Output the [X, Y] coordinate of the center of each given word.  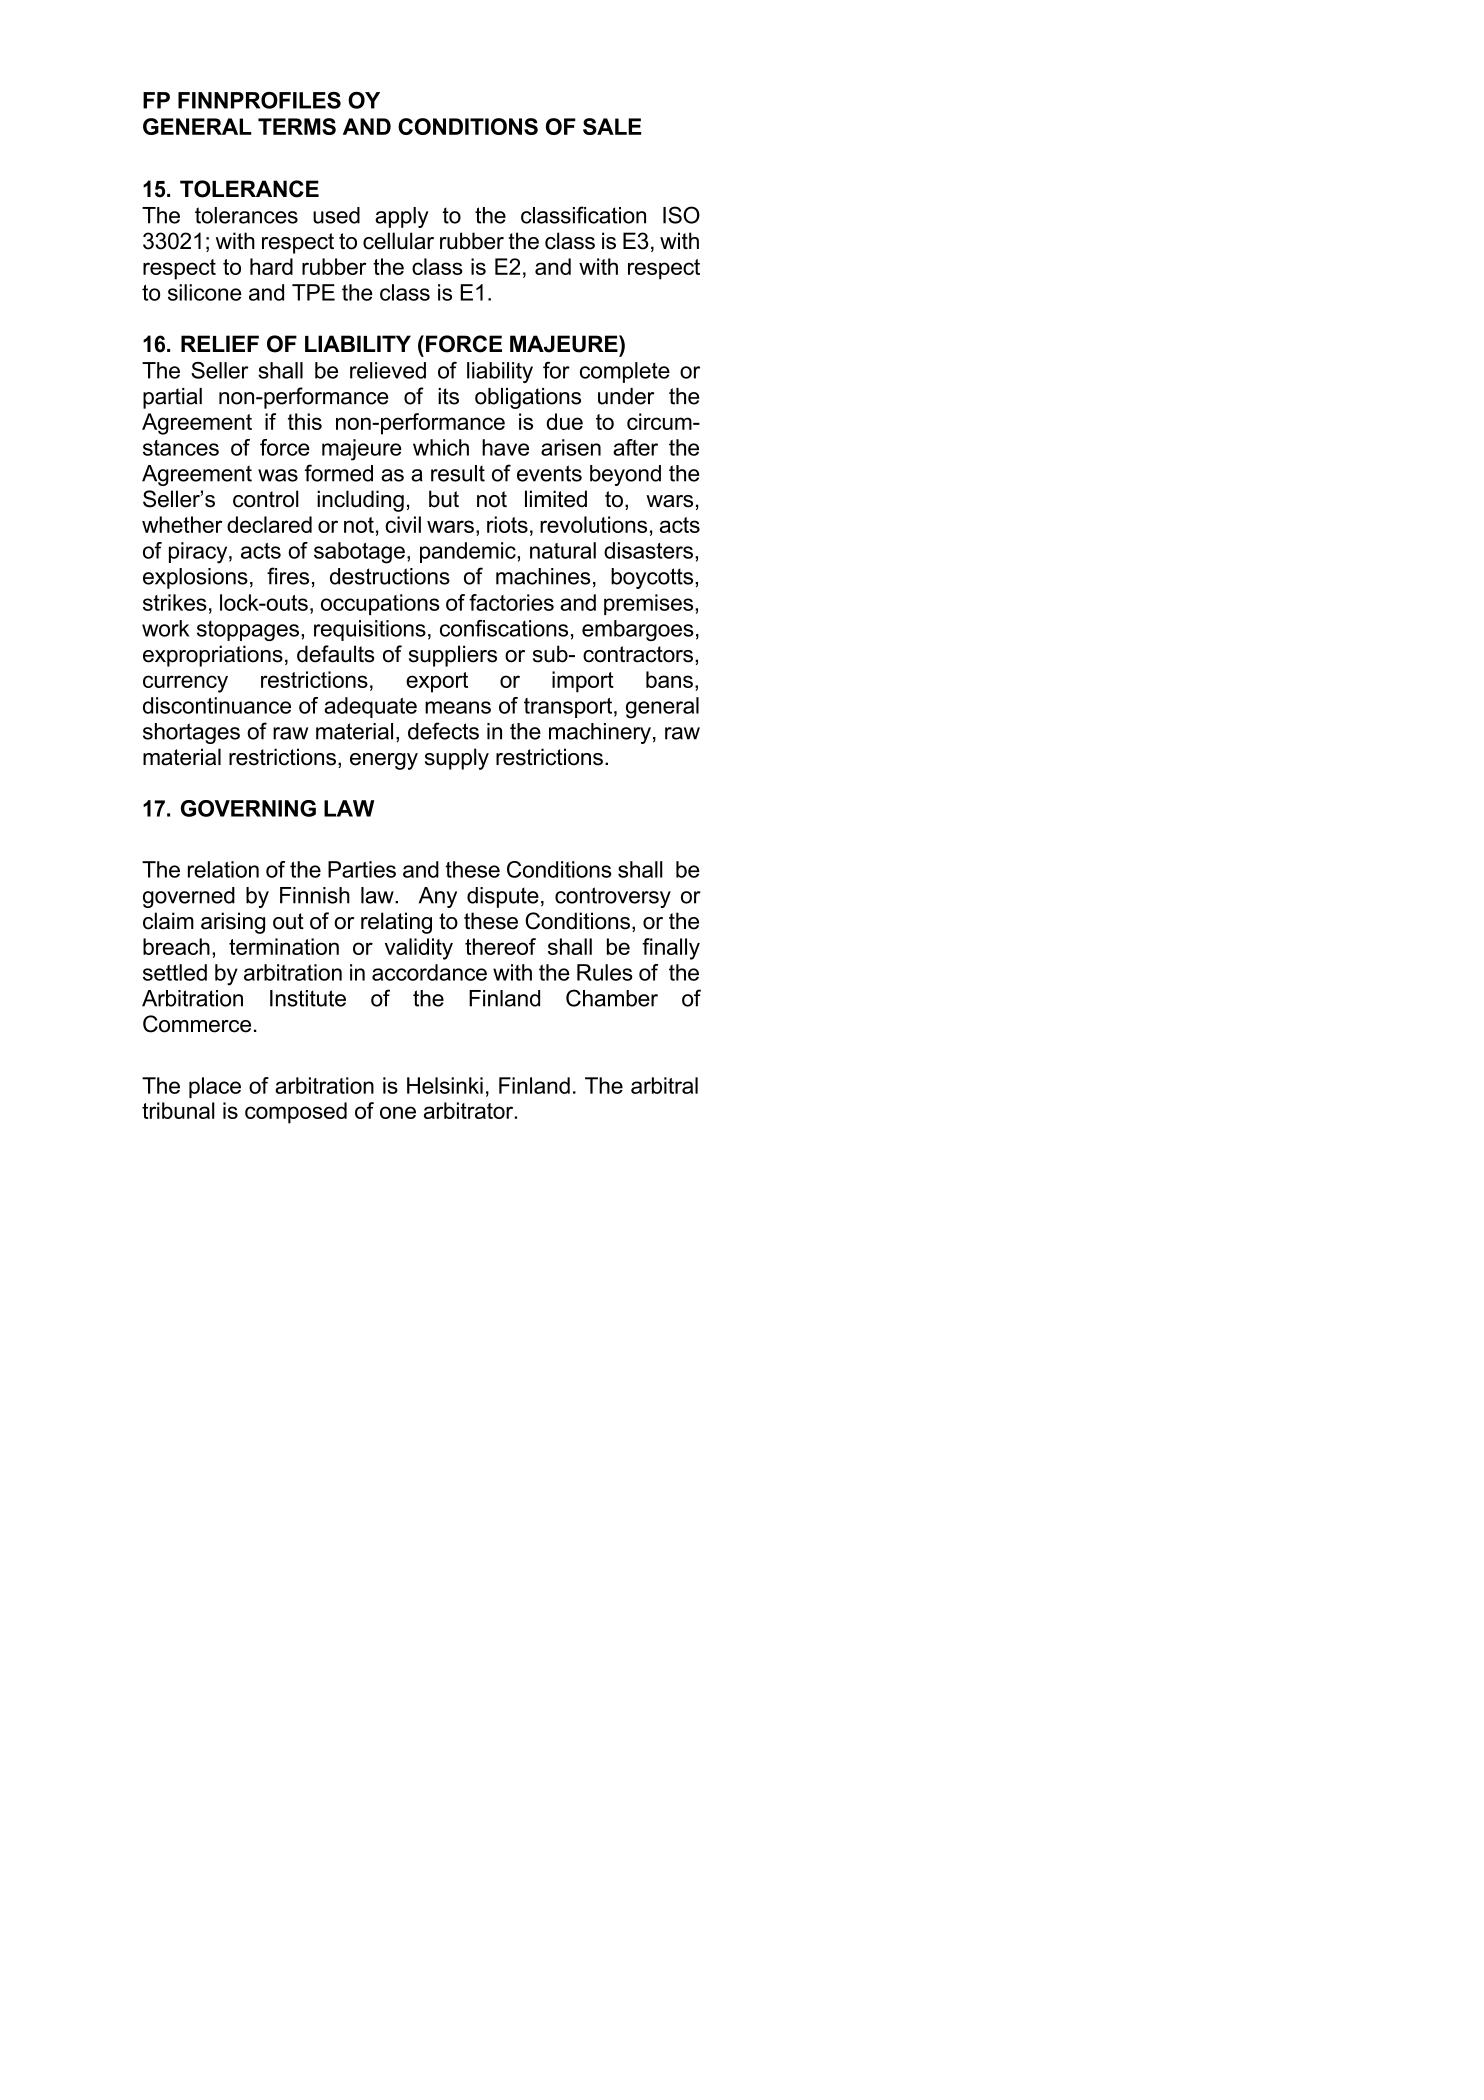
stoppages [248, 631]
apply [401, 217]
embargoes [638, 630]
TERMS [297, 126]
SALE [612, 126]
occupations [380, 604]
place [215, 1087]
